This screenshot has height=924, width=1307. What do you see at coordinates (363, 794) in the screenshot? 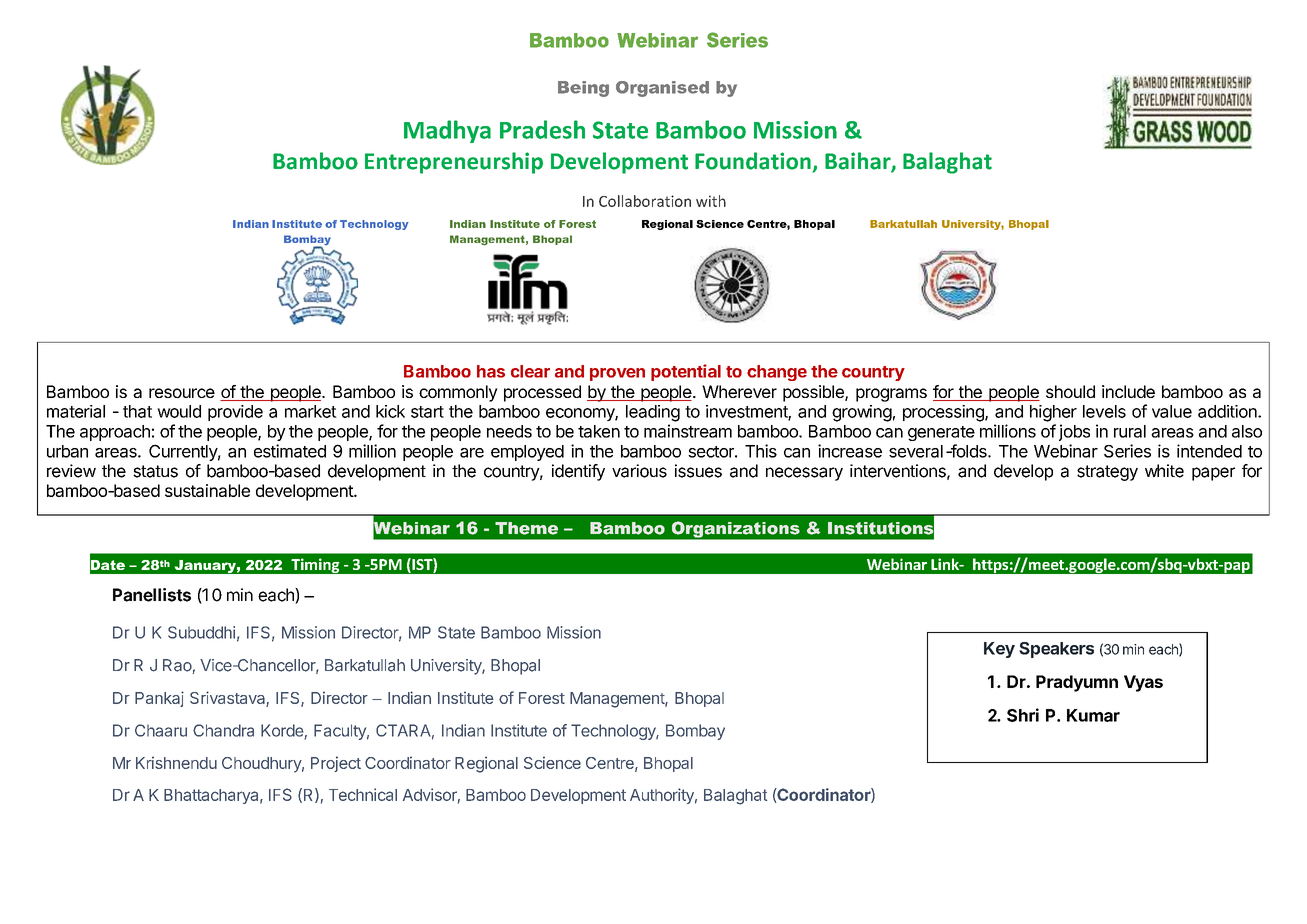
I see `Technical` at bounding box center [363, 794].
